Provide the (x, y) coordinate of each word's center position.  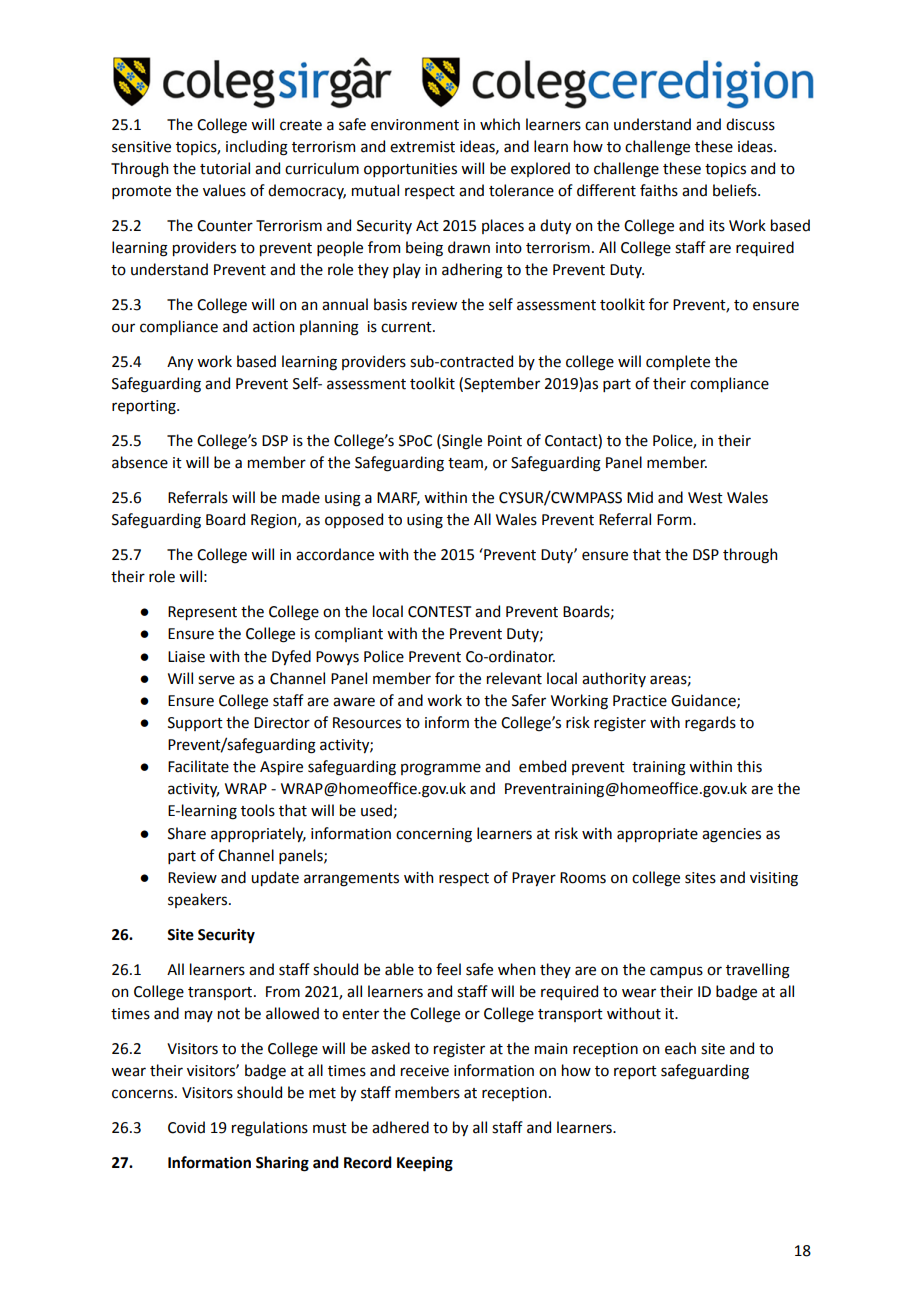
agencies (731, 835)
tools (258, 810)
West (705, 498)
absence (140, 462)
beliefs (736, 190)
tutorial (225, 168)
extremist (422, 147)
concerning (434, 835)
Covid (186, 1127)
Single (461, 442)
